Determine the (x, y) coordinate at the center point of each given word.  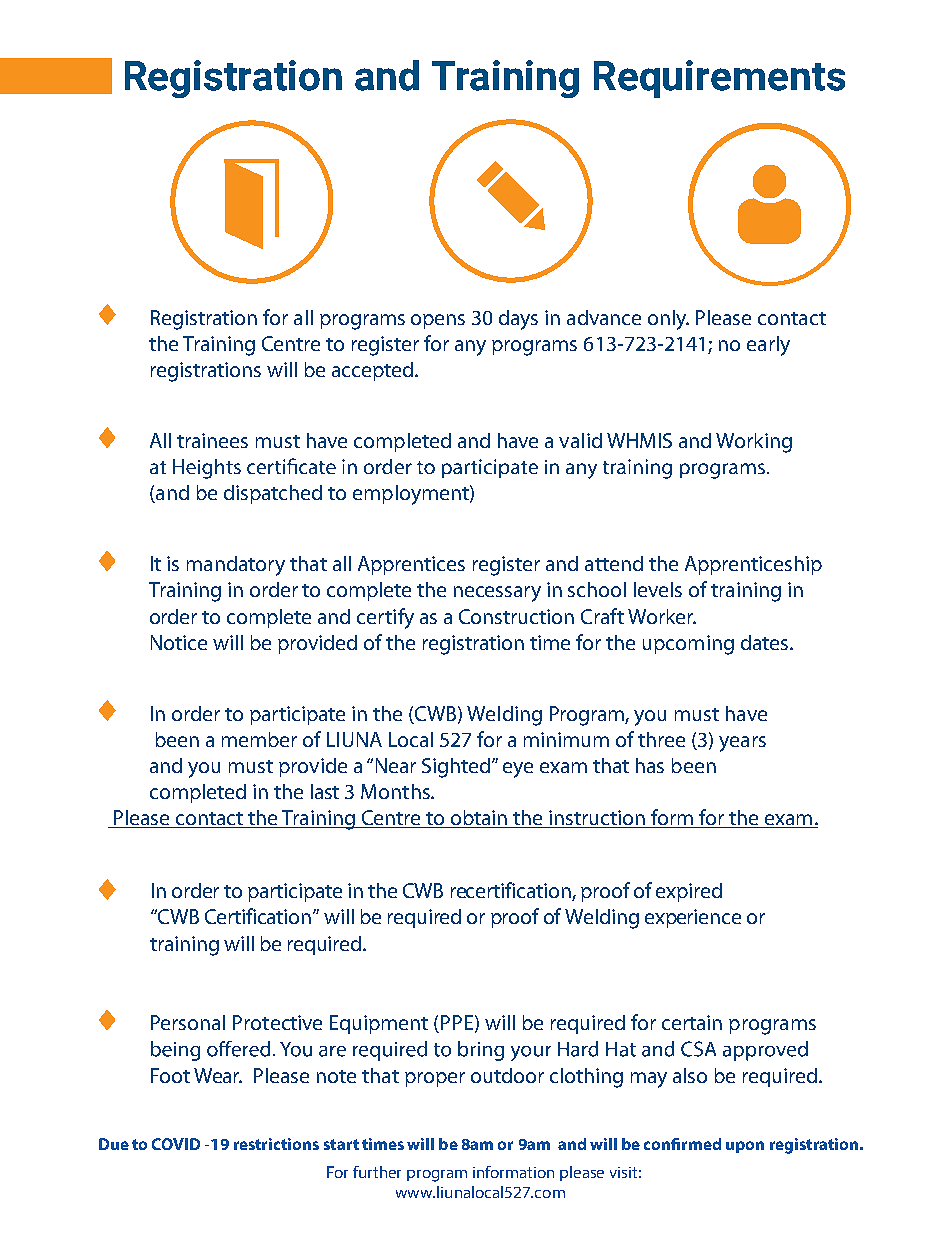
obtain (479, 819)
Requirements (719, 79)
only (668, 320)
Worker (661, 616)
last (325, 791)
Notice (179, 642)
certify (385, 618)
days (518, 320)
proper (435, 1079)
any (470, 348)
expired (689, 892)
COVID (176, 1144)
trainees (212, 440)
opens (438, 321)
